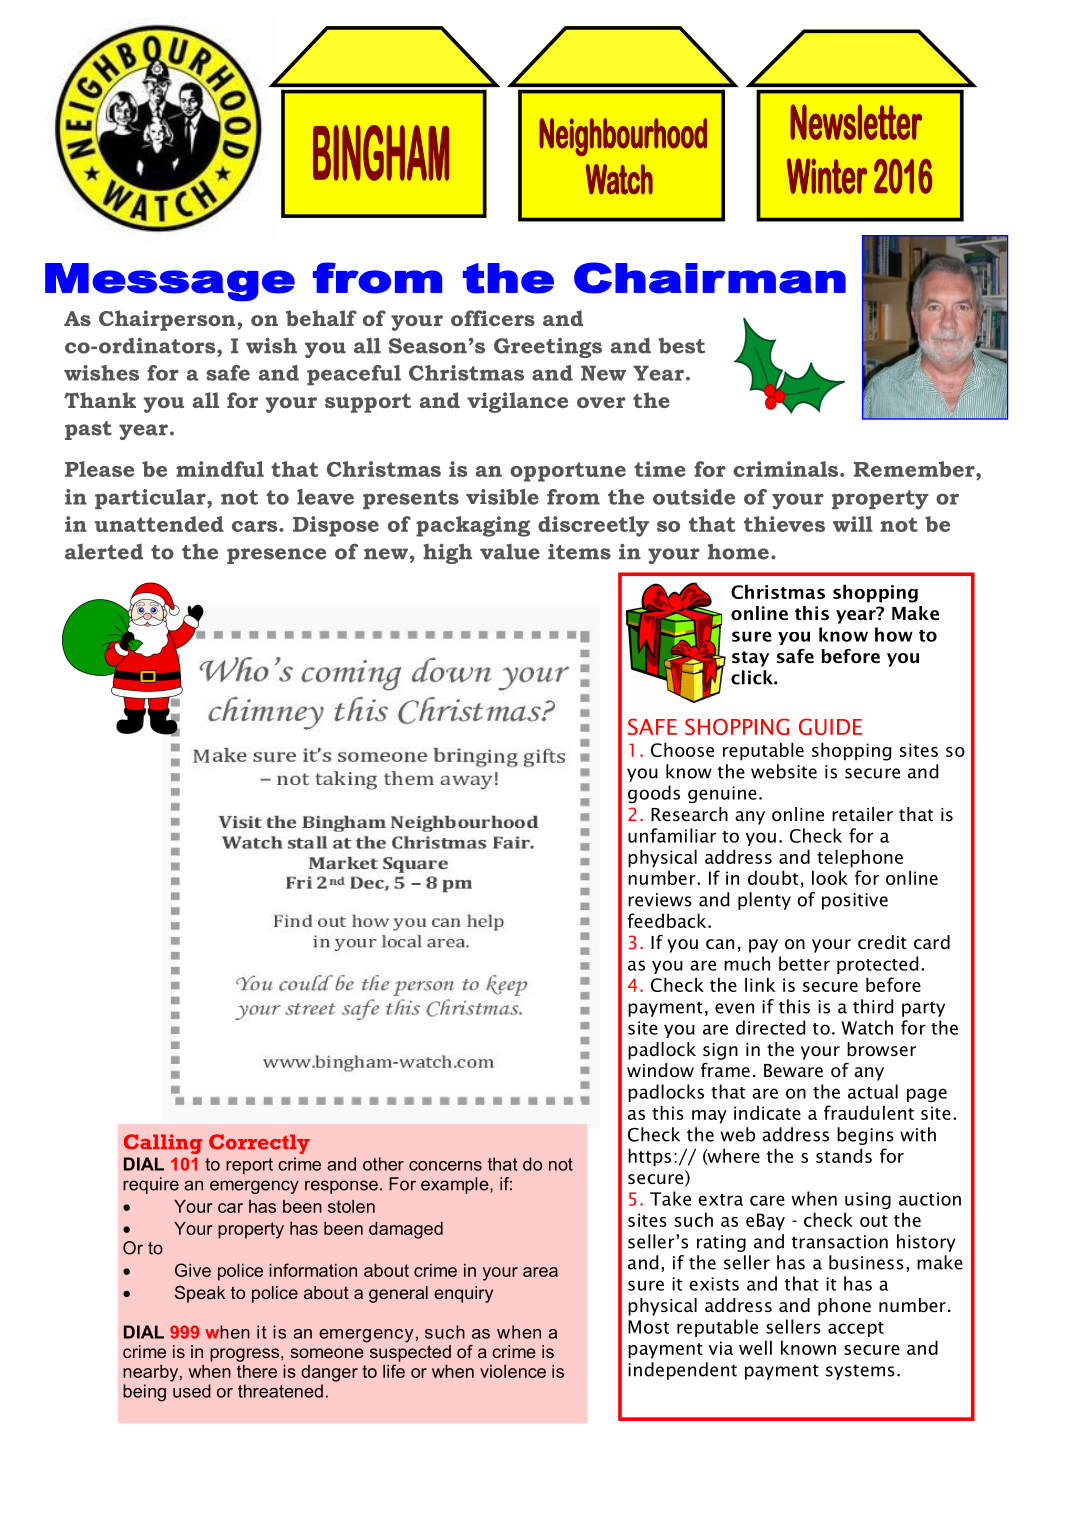 Image resolution: width=1079 pixels, height=1526 pixels. What do you see at coordinates (168, 320) in the document?
I see `Chairperson` at bounding box center [168, 320].
